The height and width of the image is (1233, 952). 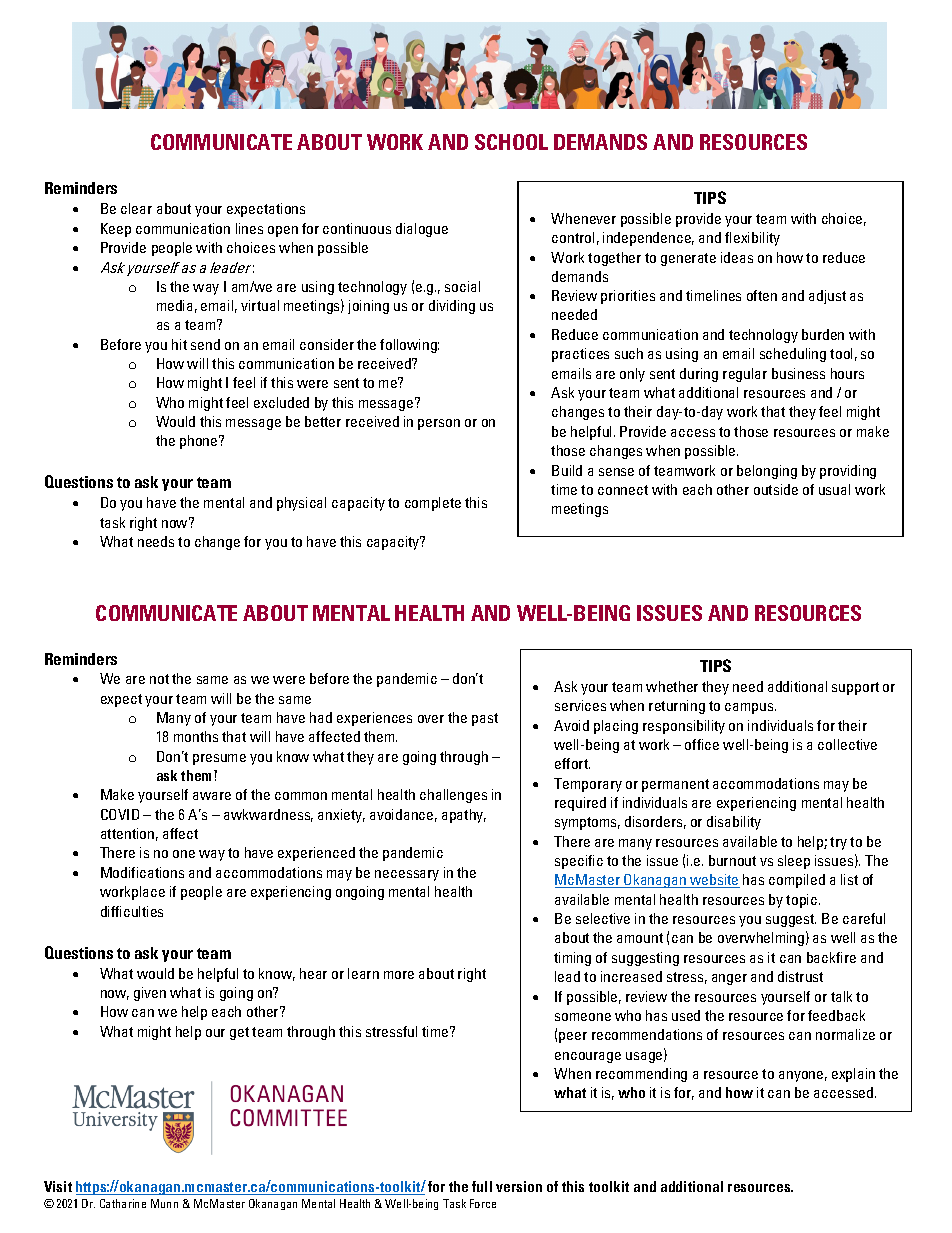 I want to click on outside, so click(x=776, y=489).
